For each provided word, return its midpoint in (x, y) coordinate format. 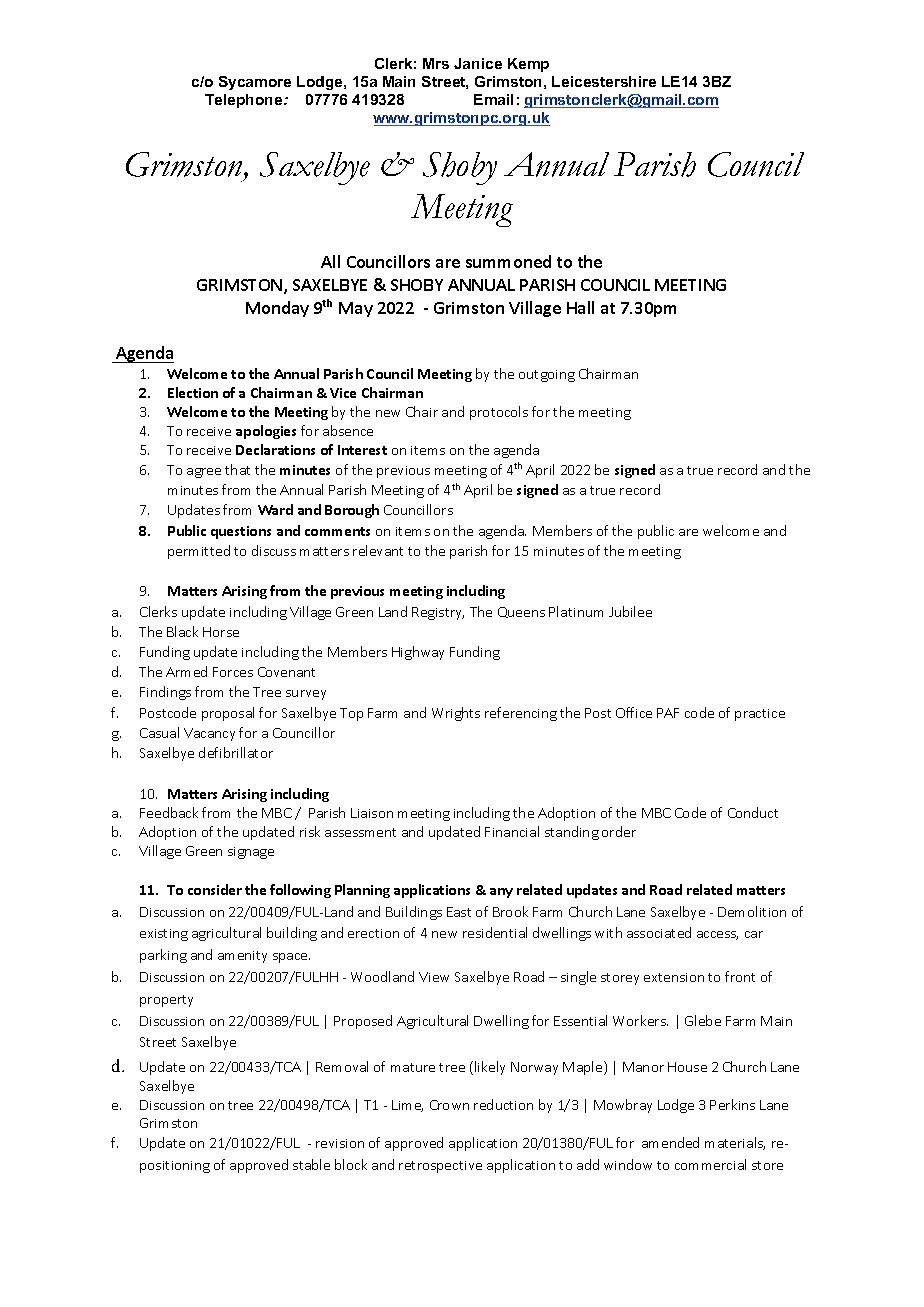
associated (659, 932)
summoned (508, 261)
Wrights (456, 714)
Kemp (528, 65)
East (459, 912)
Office (634, 712)
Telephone (245, 101)
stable (311, 1164)
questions (241, 532)
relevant (378, 550)
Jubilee (630, 611)
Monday (277, 309)
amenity (242, 957)
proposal (228, 714)
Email (493, 99)
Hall (580, 307)
